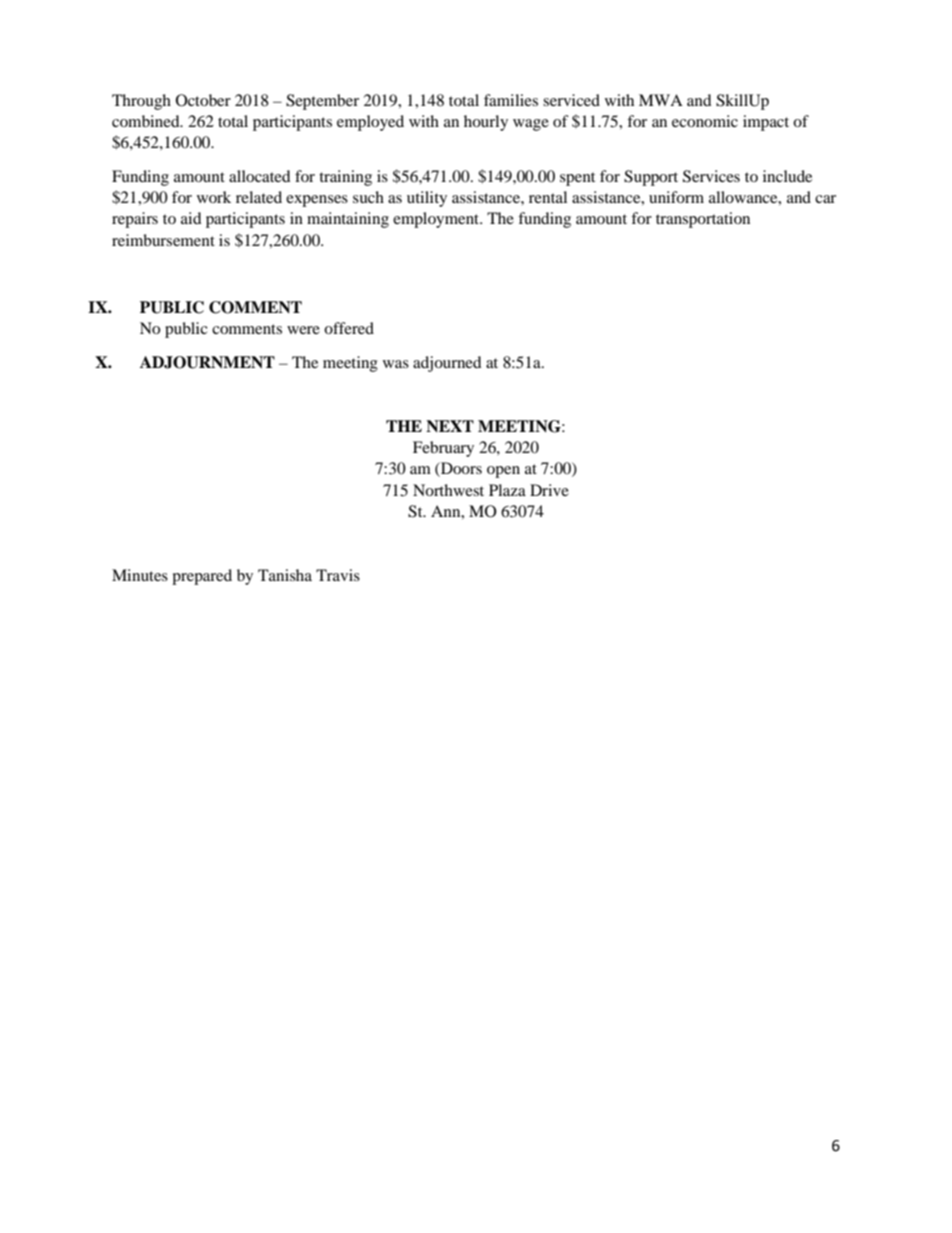 The height and width of the screenshot is (1233, 952). I want to click on impact, so click(766, 123).
